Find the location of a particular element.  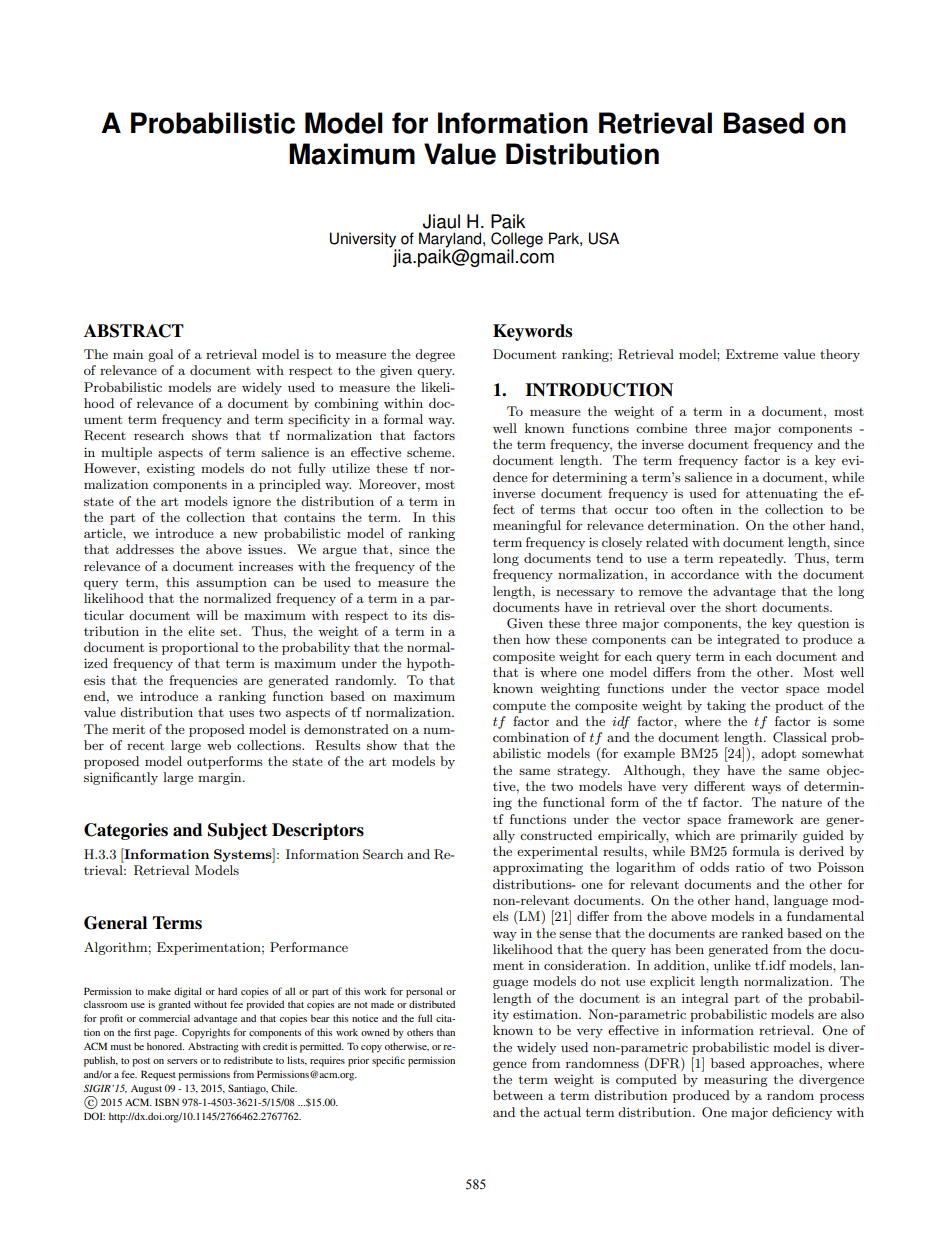

College is located at coordinates (517, 241).
